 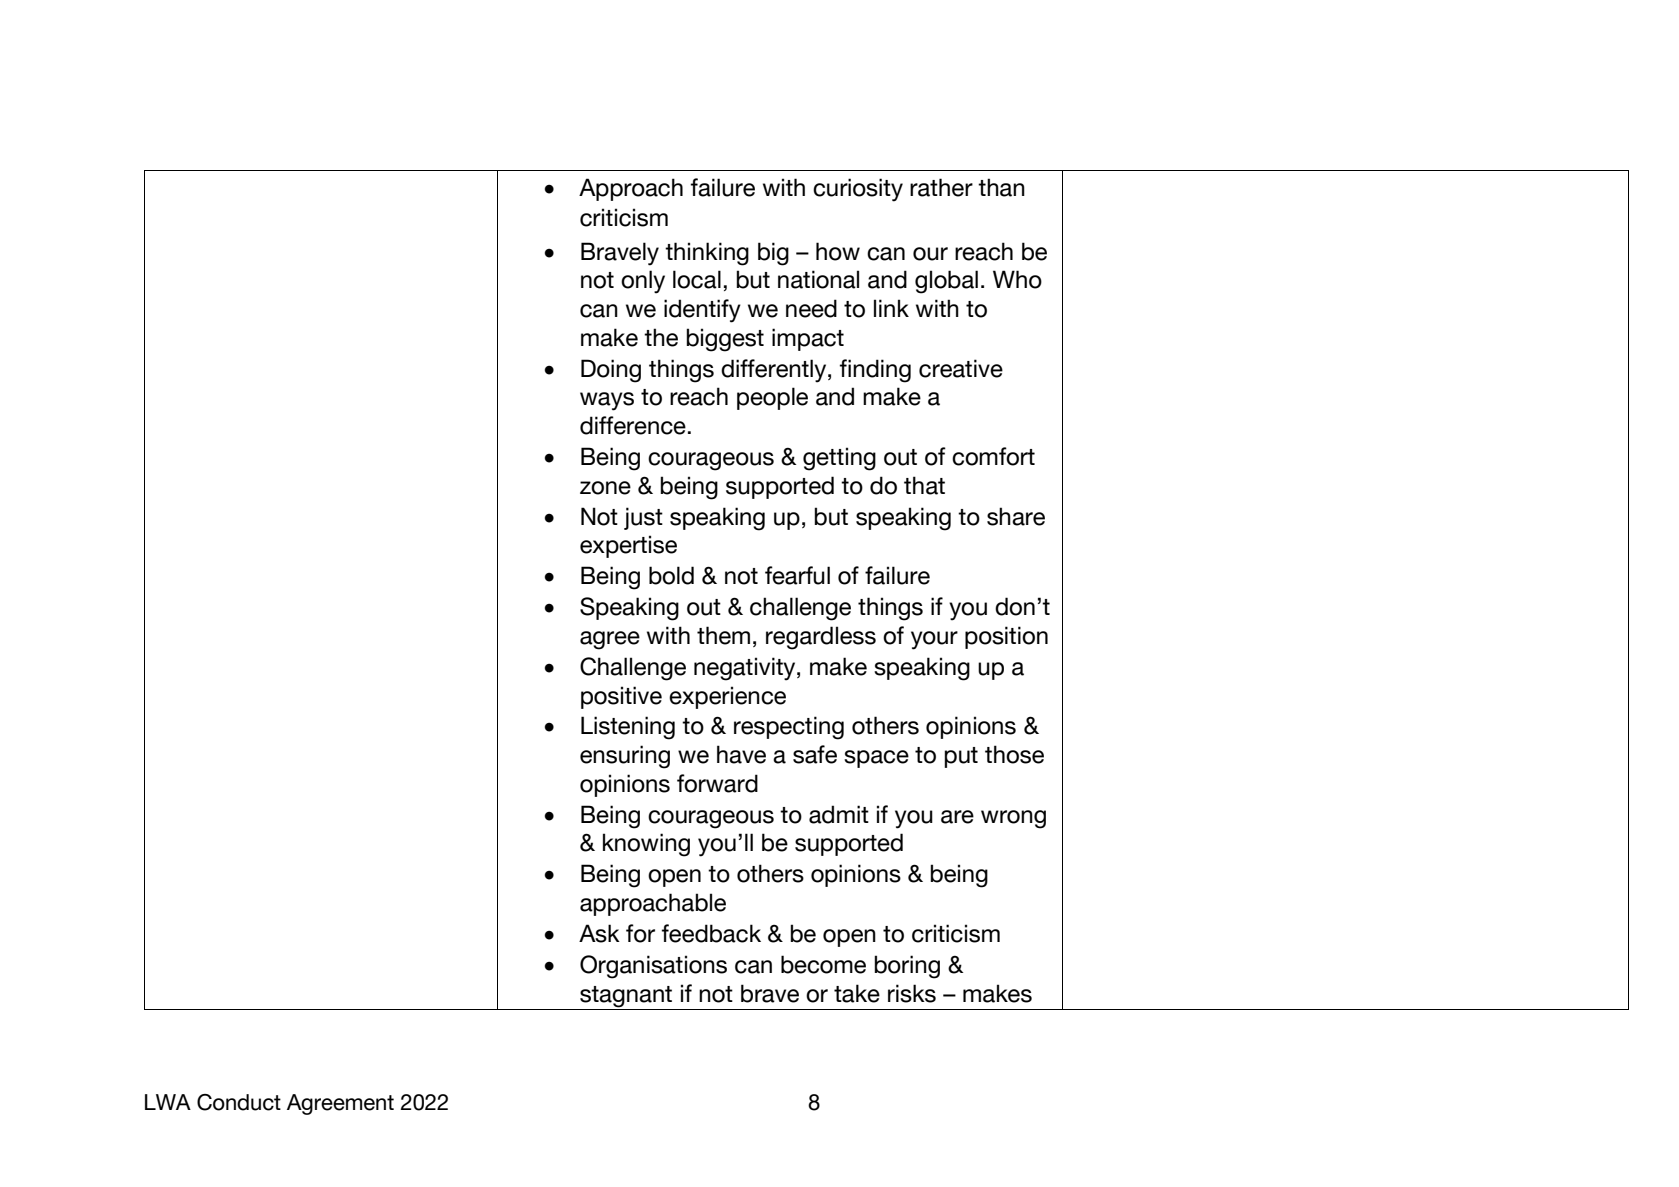 What do you see at coordinates (934, 640) in the screenshot?
I see `your` at bounding box center [934, 640].
